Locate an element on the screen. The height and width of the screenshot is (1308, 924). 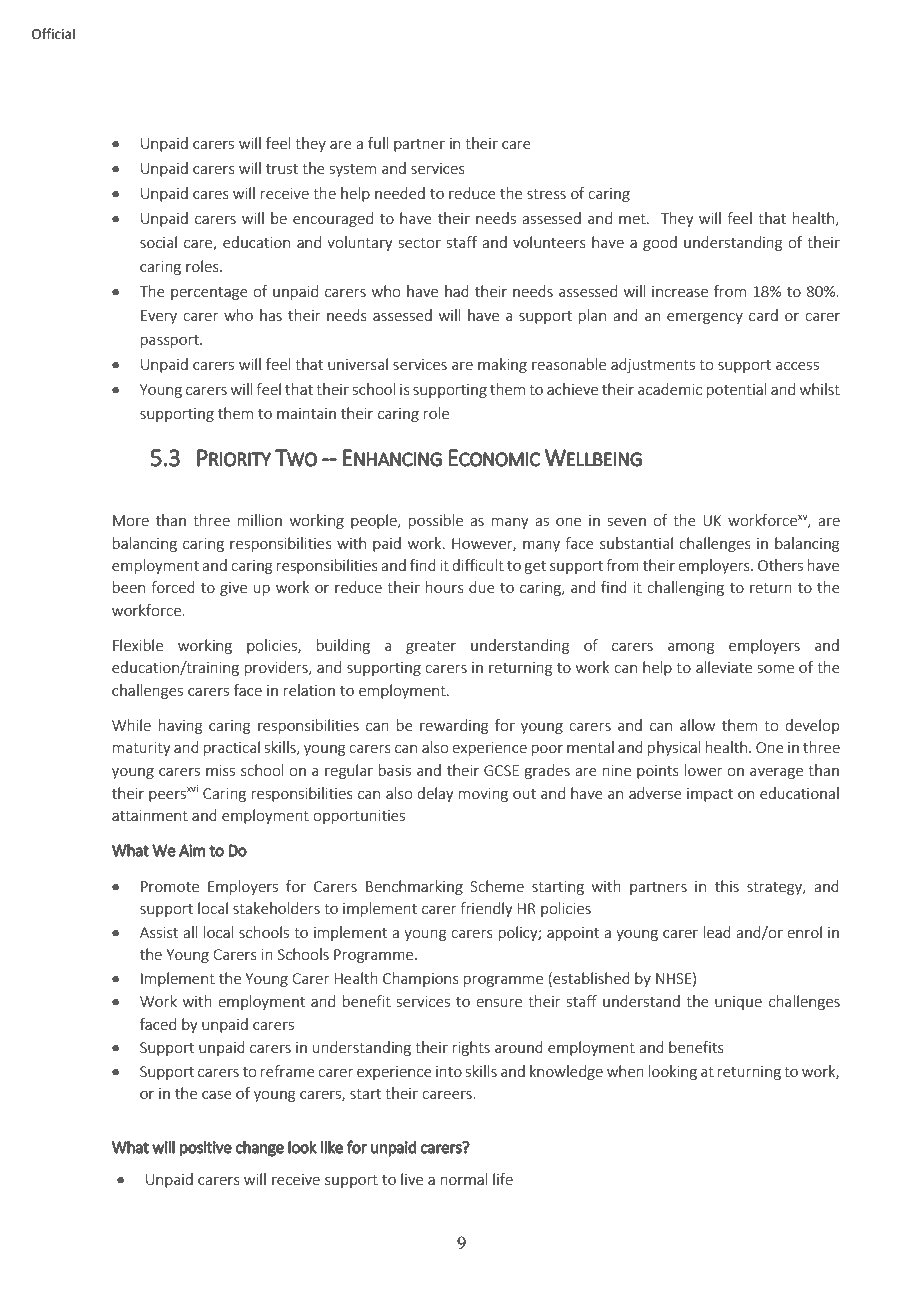
challenging is located at coordinates (685, 588).
